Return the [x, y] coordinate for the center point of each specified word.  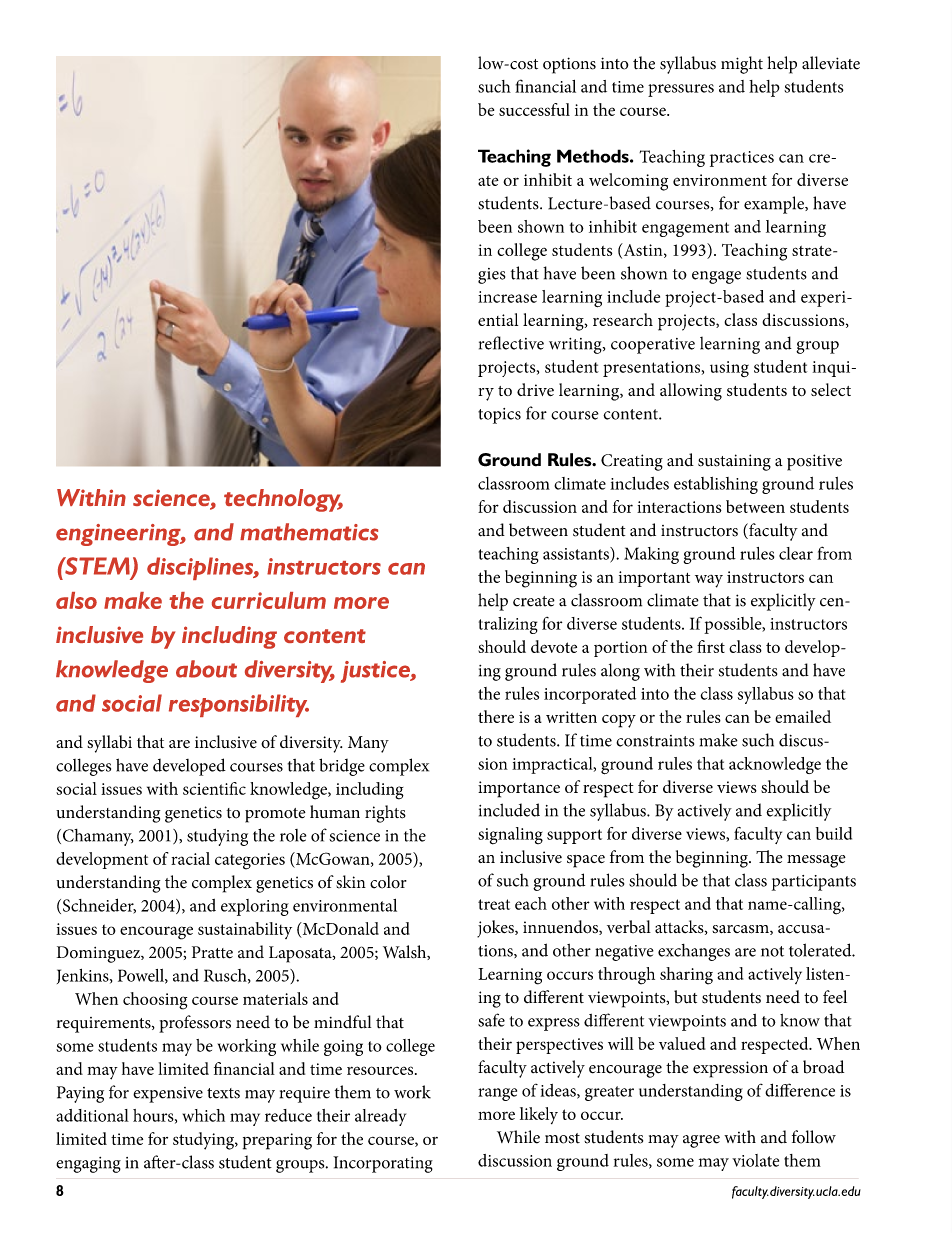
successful [534, 109]
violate [755, 1160]
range [497, 1094]
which [204, 1115]
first [711, 646]
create [534, 601]
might [742, 65]
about [206, 669]
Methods [594, 156]
